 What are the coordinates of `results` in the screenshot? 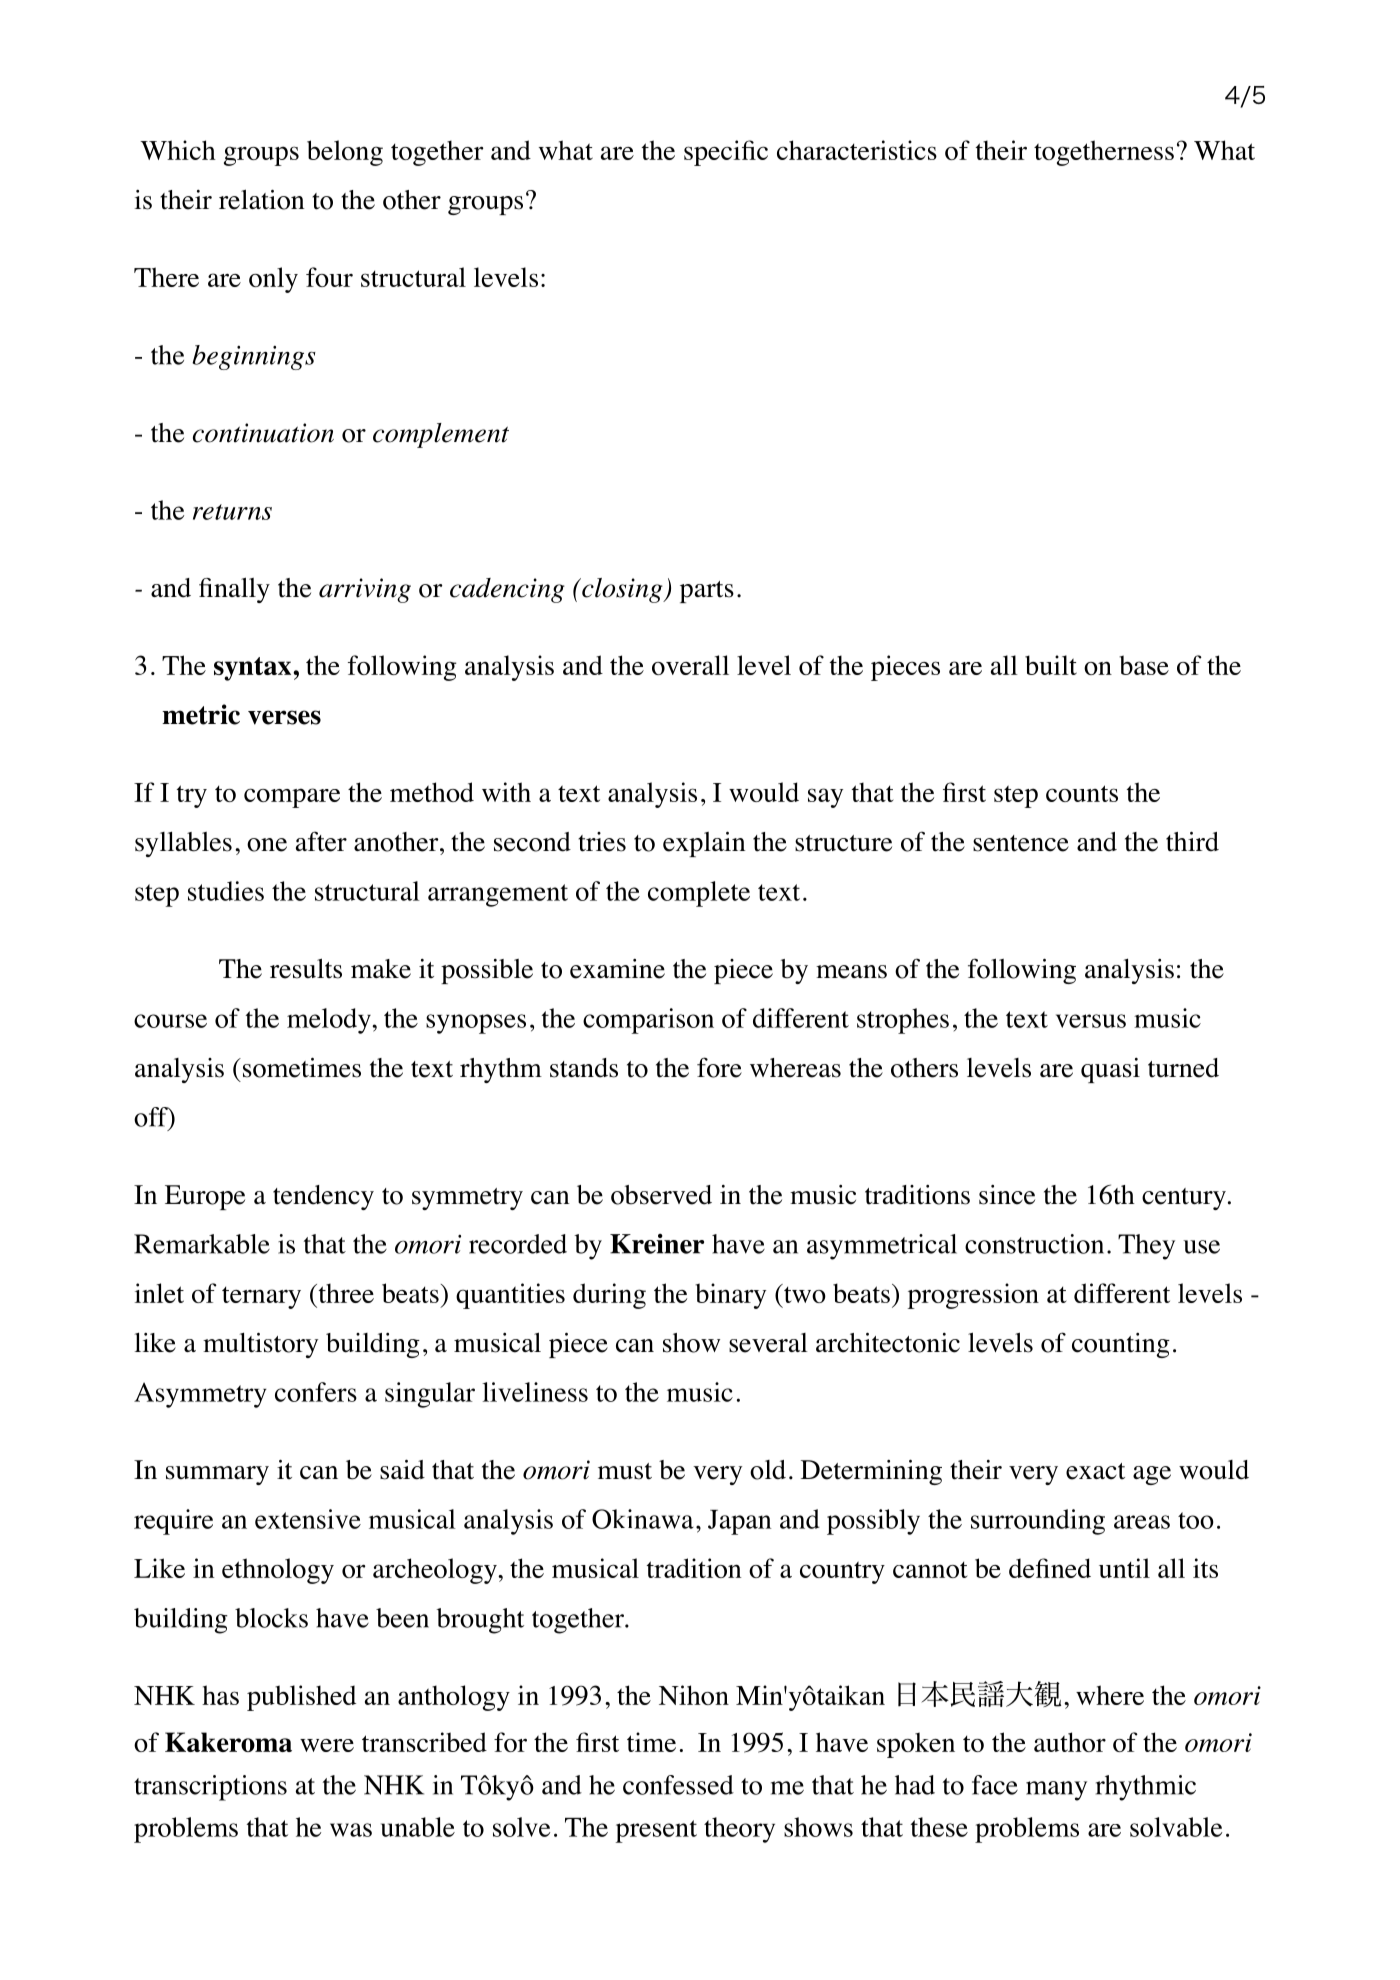 It's located at (306, 968).
